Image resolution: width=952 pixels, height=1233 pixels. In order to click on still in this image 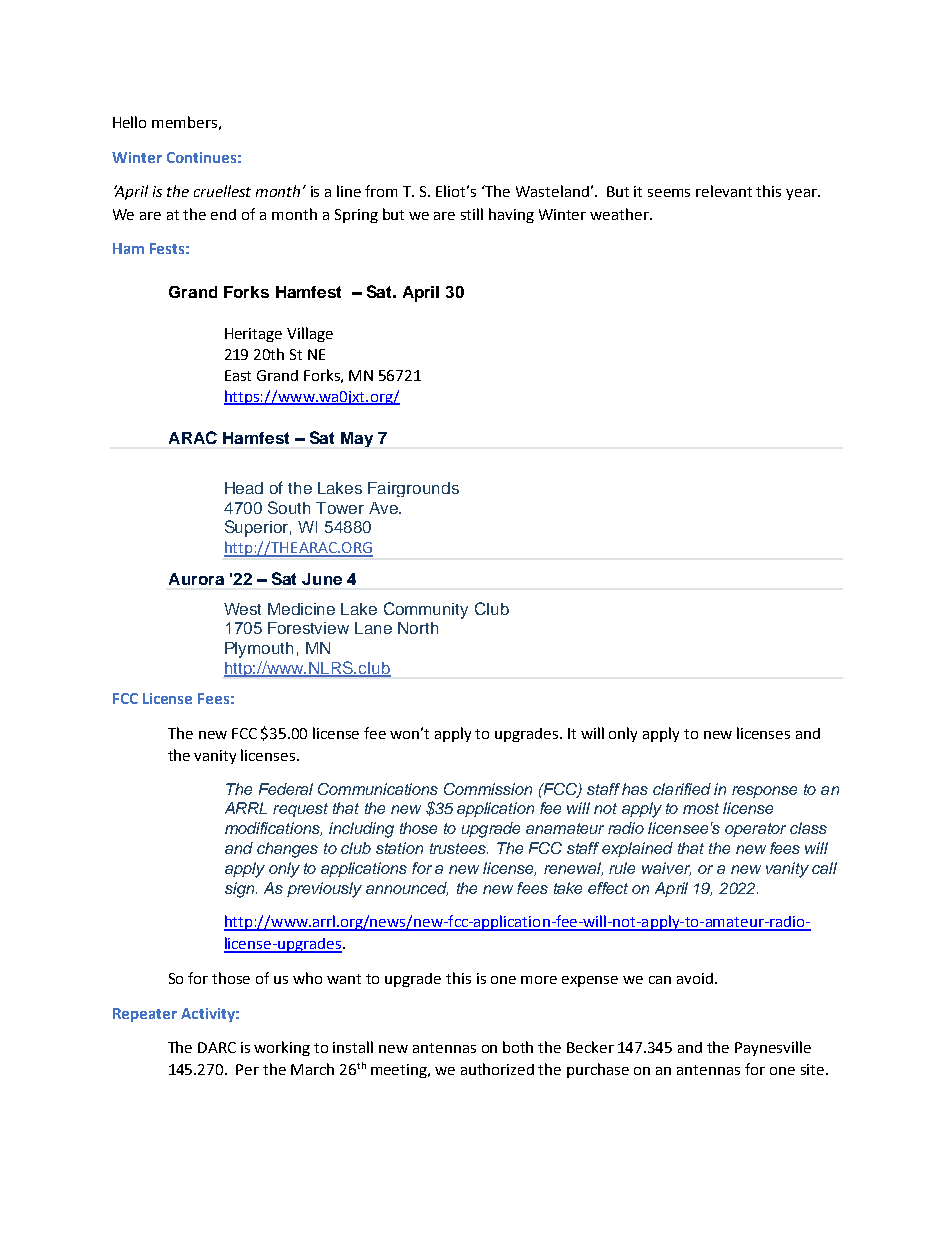, I will do `click(472, 214)`.
